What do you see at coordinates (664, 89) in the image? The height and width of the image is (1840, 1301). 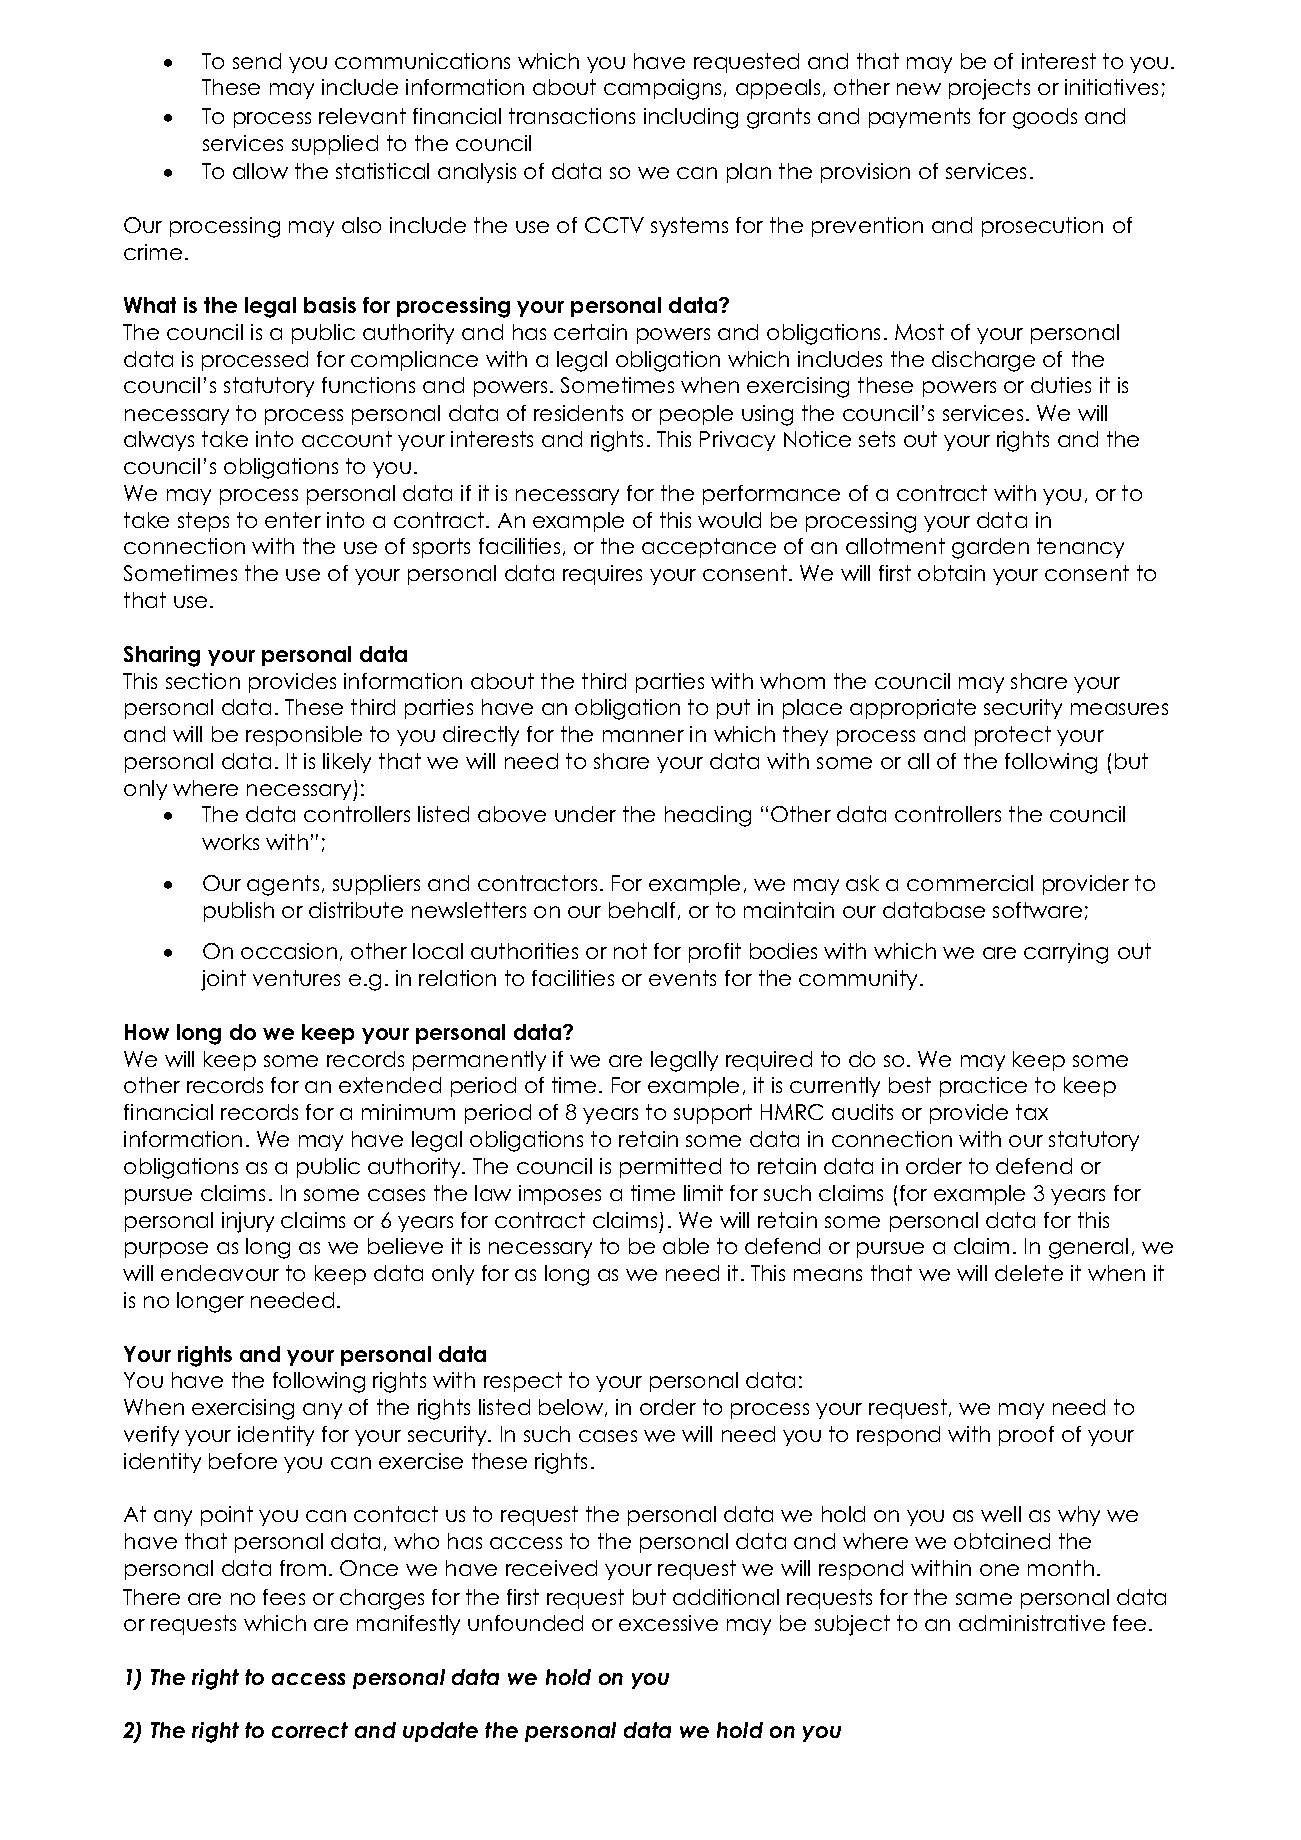 I see `campaigns` at bounding box center [664, 89].
